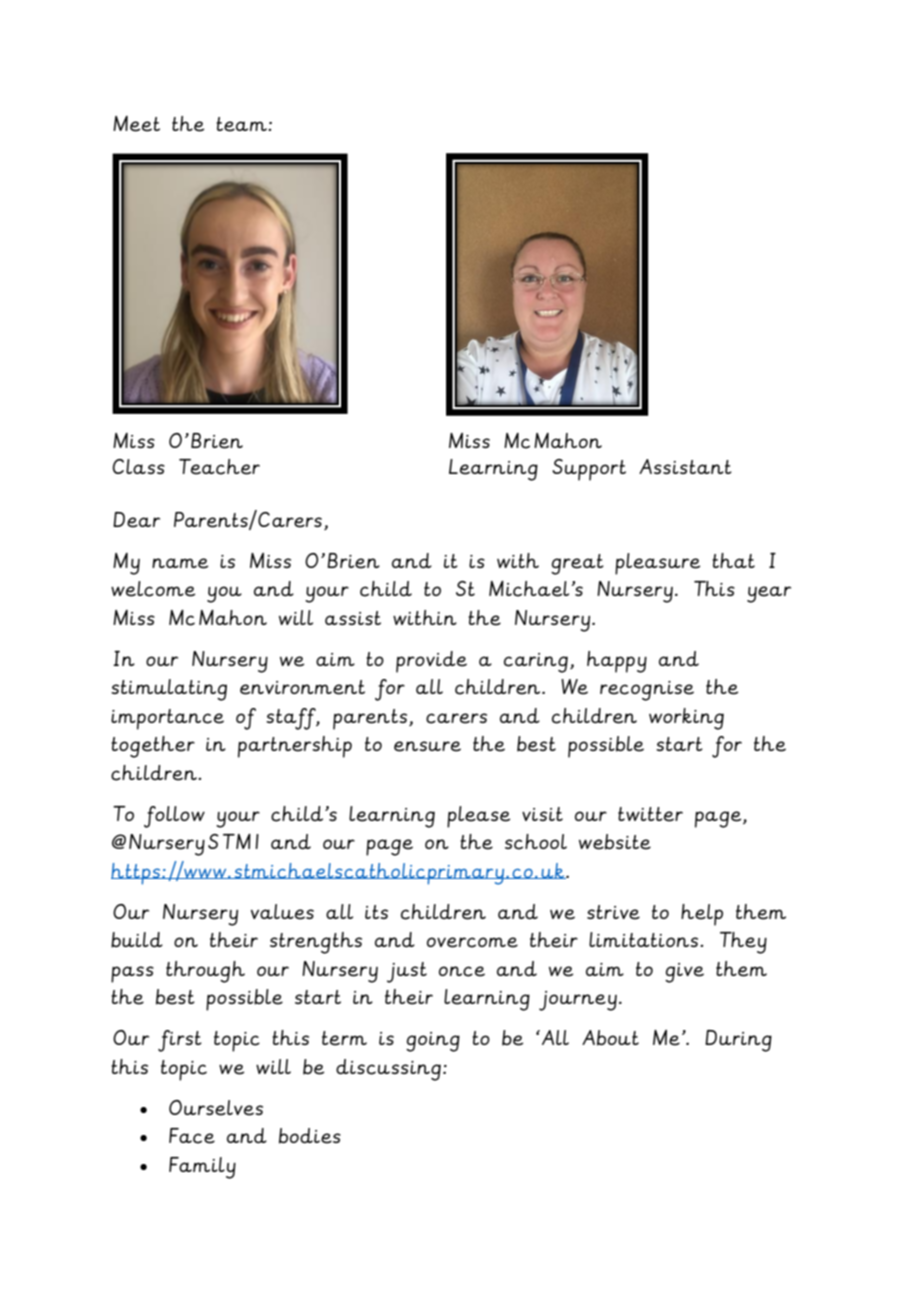 This page has width=924, height=1308. Describe the element at coordinates (431, 662) in the page. I see `provide` at that location.
